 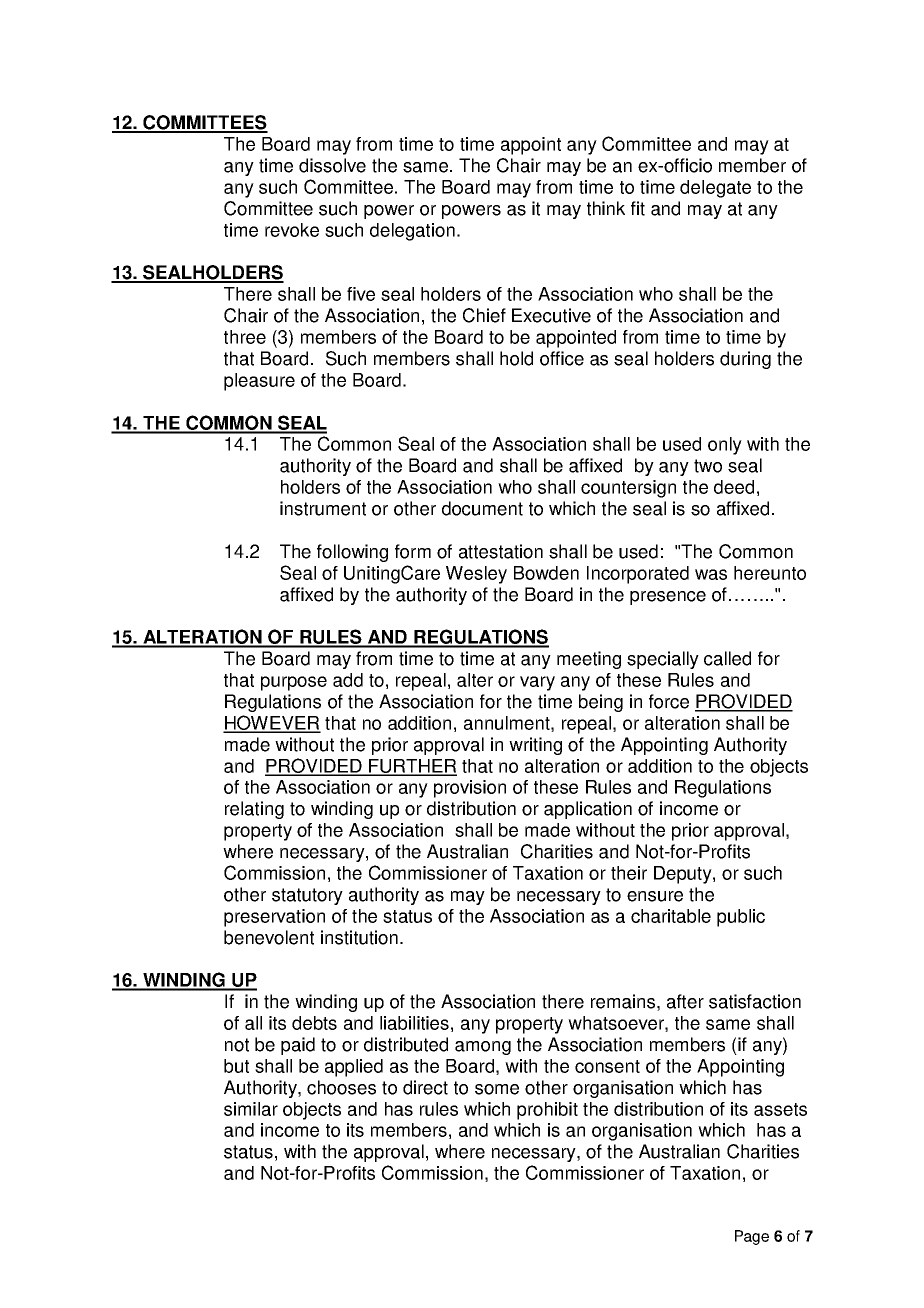 I want to click on instrument, so click(x=323, y=508).
